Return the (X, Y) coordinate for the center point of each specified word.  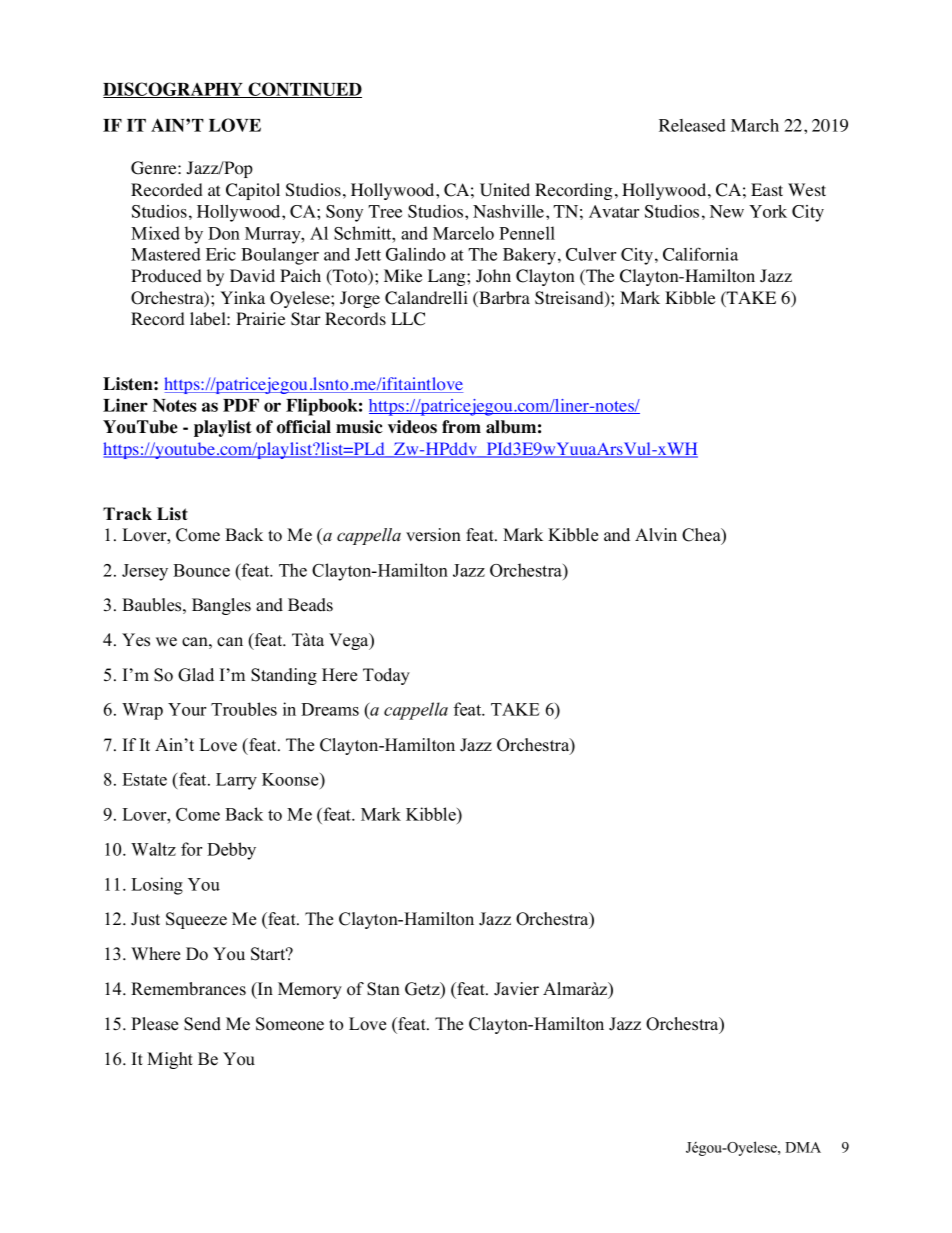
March (755, 125)
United (505, 190)
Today (386, 676)
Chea (702, 536)
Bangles (221, 606)
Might (170, 1060)
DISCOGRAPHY (174, 90)
